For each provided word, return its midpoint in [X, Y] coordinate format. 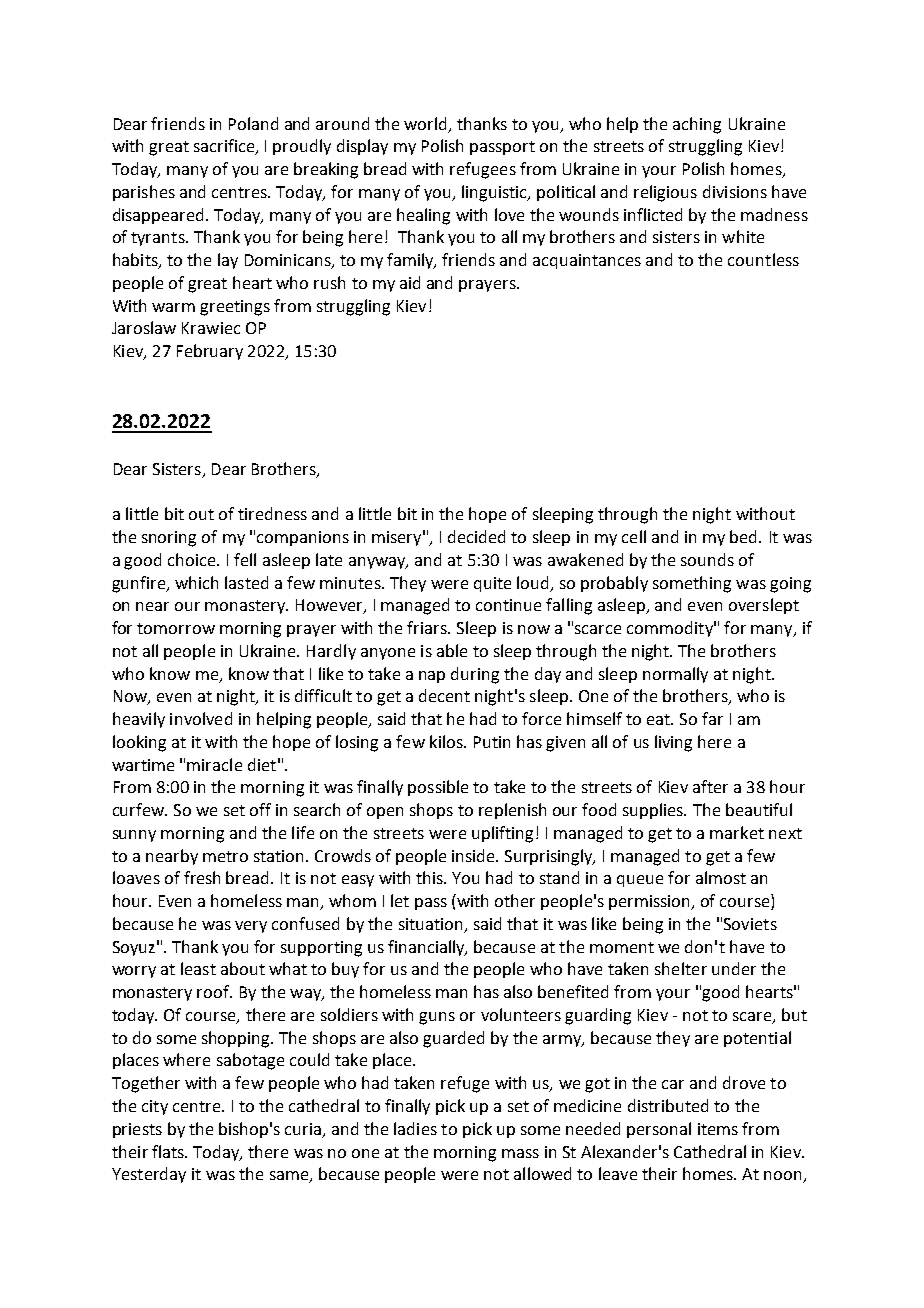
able [452, 650]
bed [745, 536]
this [431, 877]
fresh [202, 877]
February [210, 352]
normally [675, 675]
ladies [415, 1128]
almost [721, 877]
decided [476, 536]
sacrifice [225, 147]
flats [169, 1151]
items [718, 1129]
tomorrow [176, 628]
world [425, 123]
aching [697, 125]
